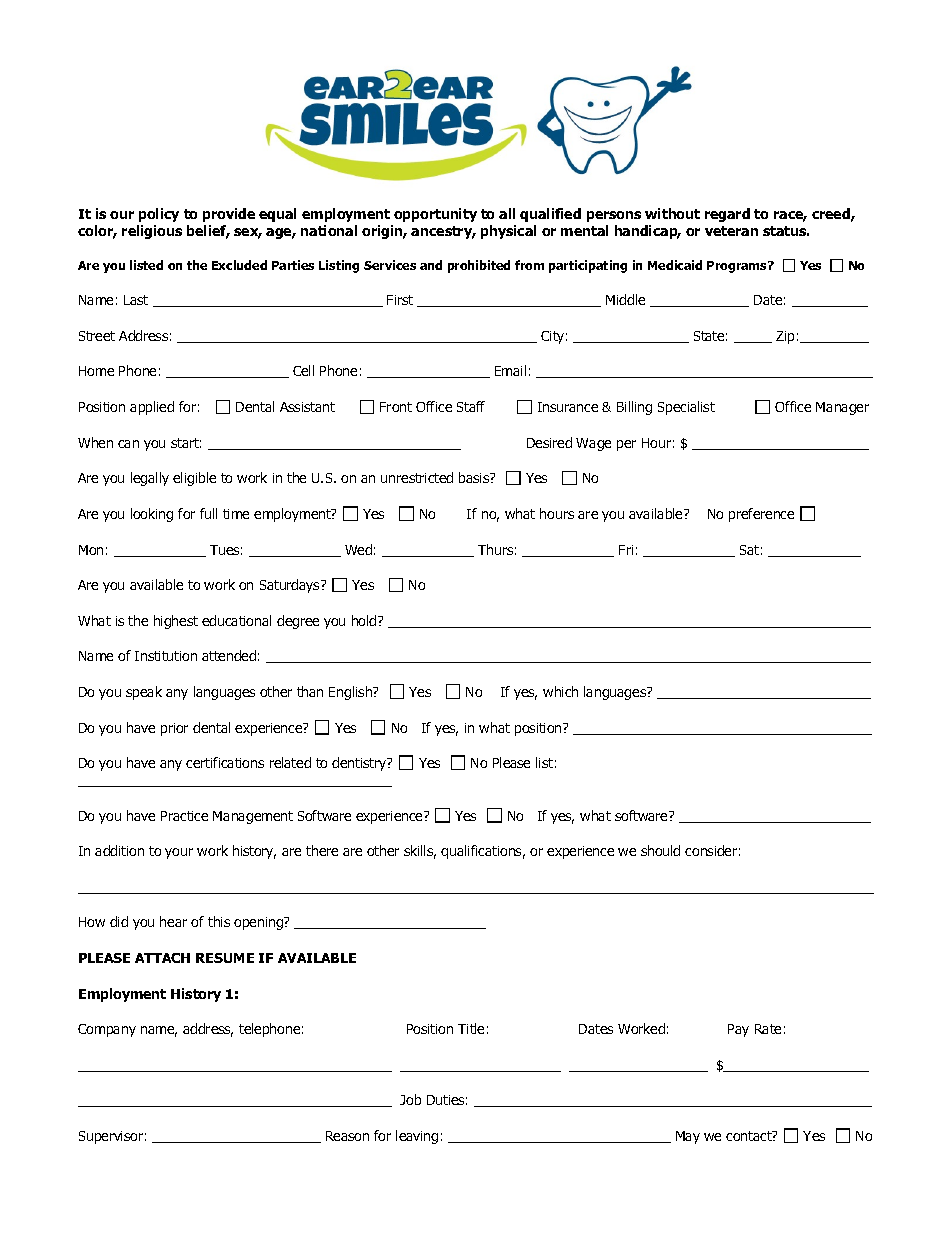  Describe the element at coordinates (194, 479) in the screenshot. I see `eligible` at that location.
